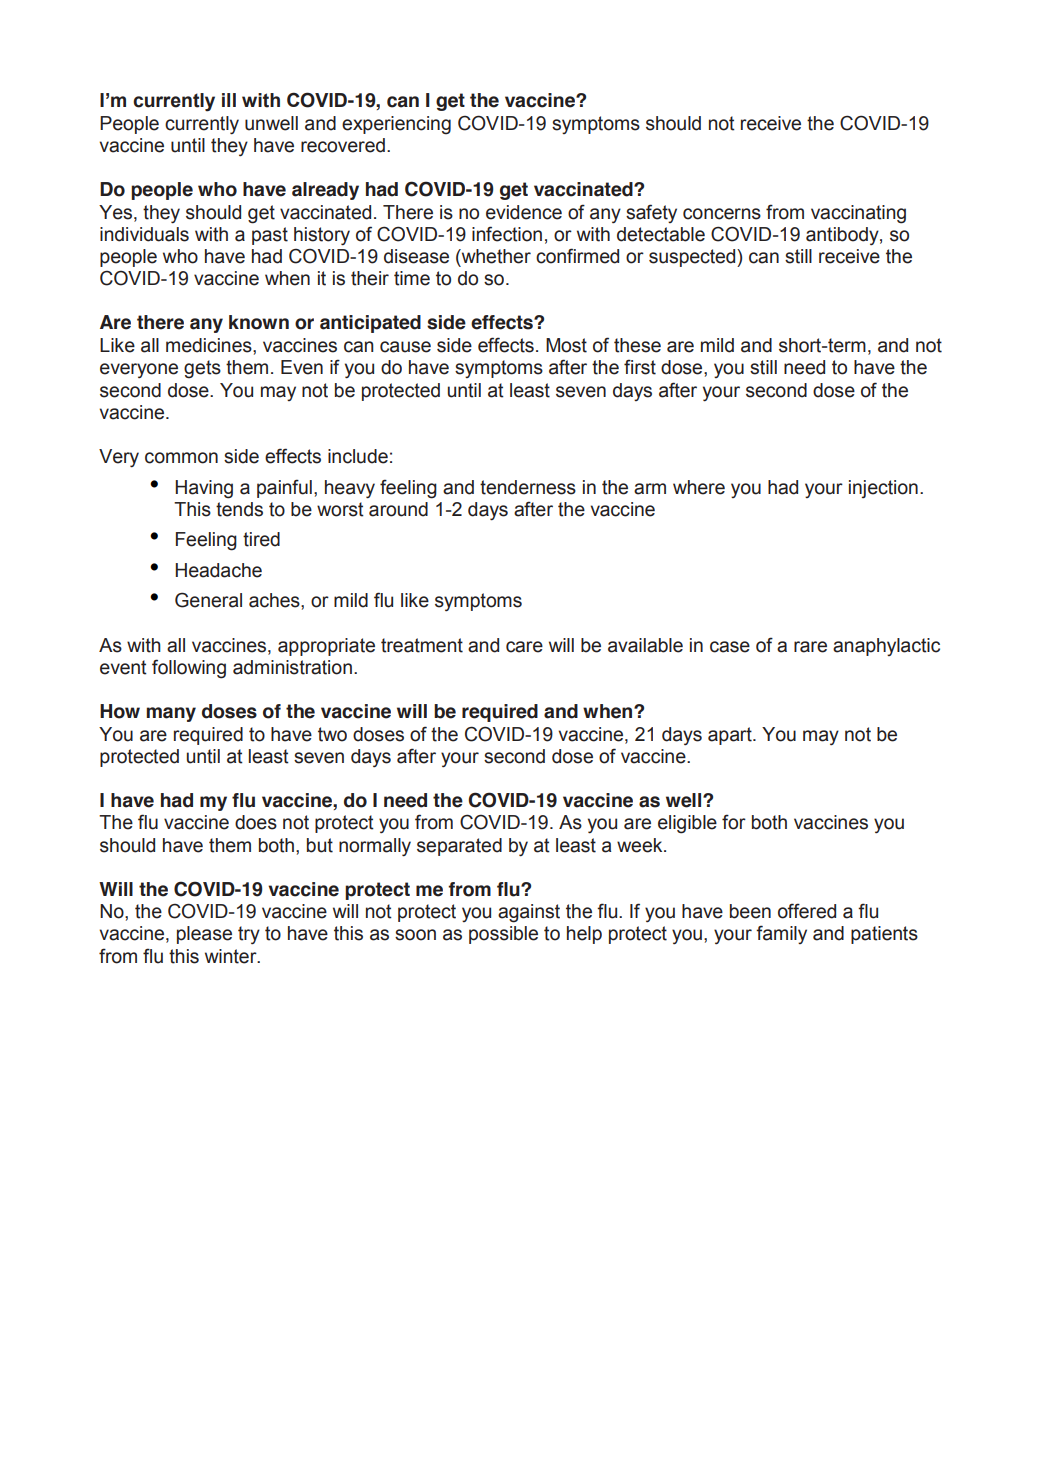  I want to click on experiencing, so click(396, 125).
